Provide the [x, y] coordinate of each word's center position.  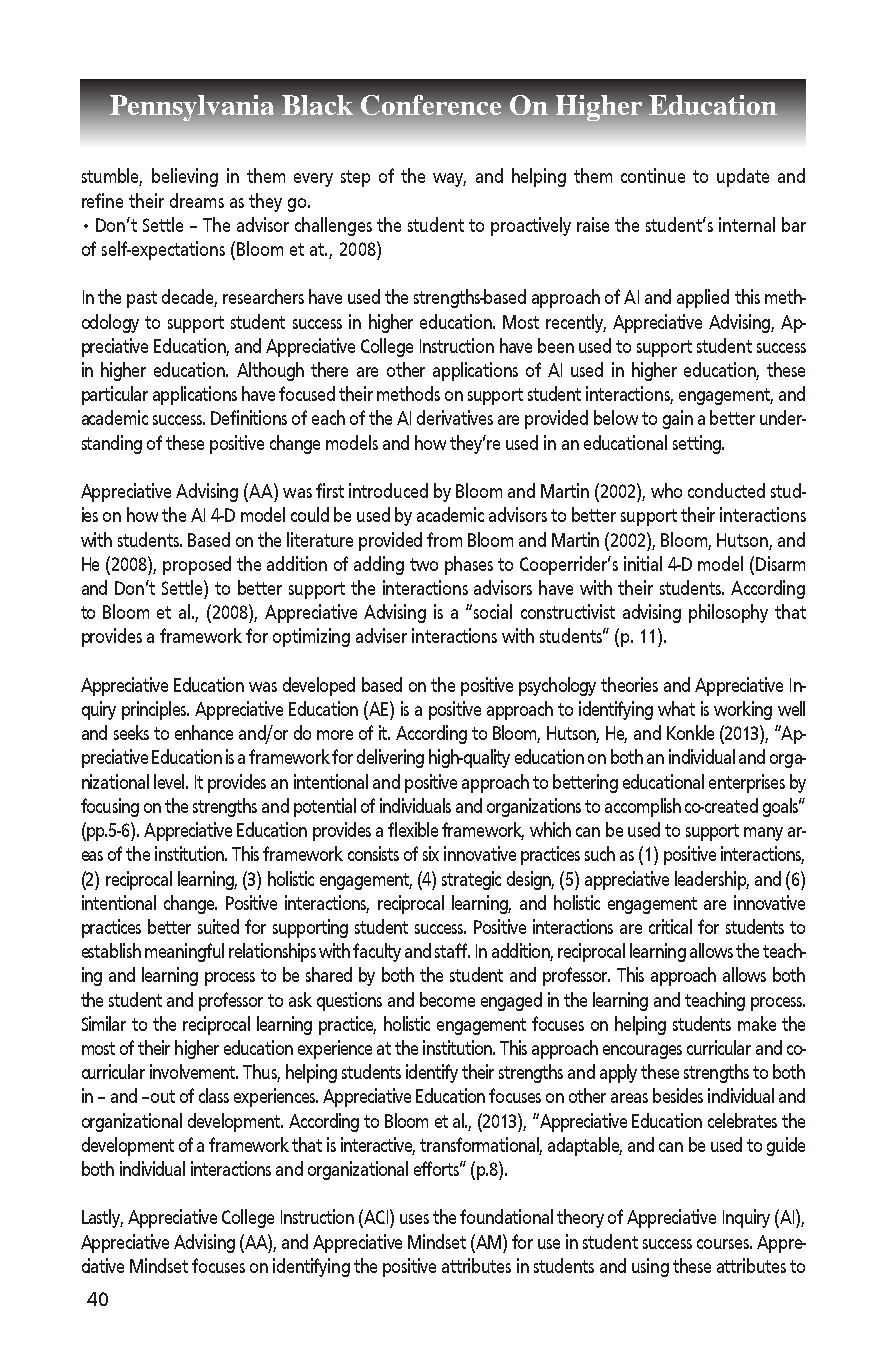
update [743, 177]
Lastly [102, 1218]
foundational [506, 1216]
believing [185, 177]
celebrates [742, 1120]
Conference [431, 105]
